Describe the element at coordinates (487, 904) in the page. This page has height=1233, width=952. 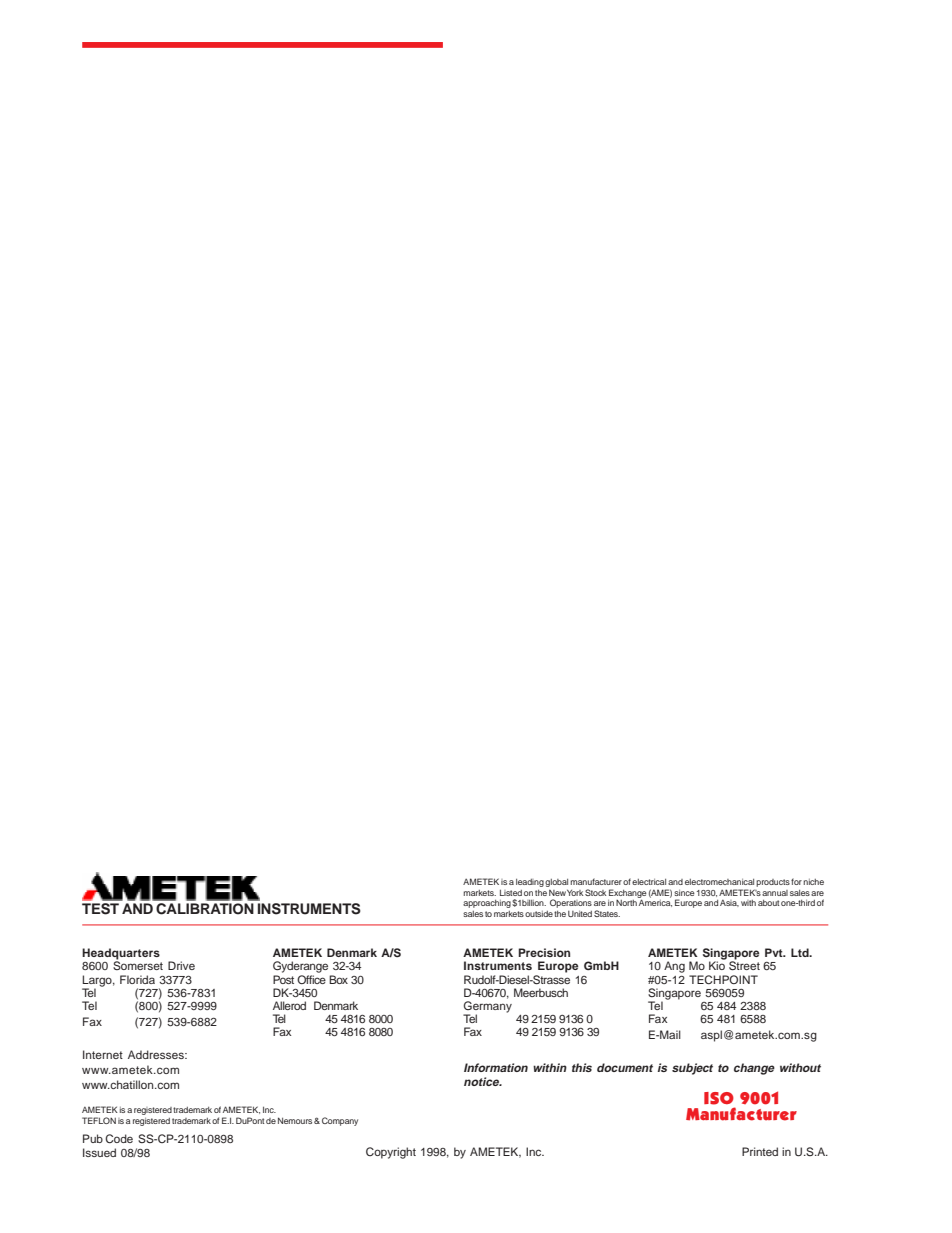
I see `approaching` at that location.
